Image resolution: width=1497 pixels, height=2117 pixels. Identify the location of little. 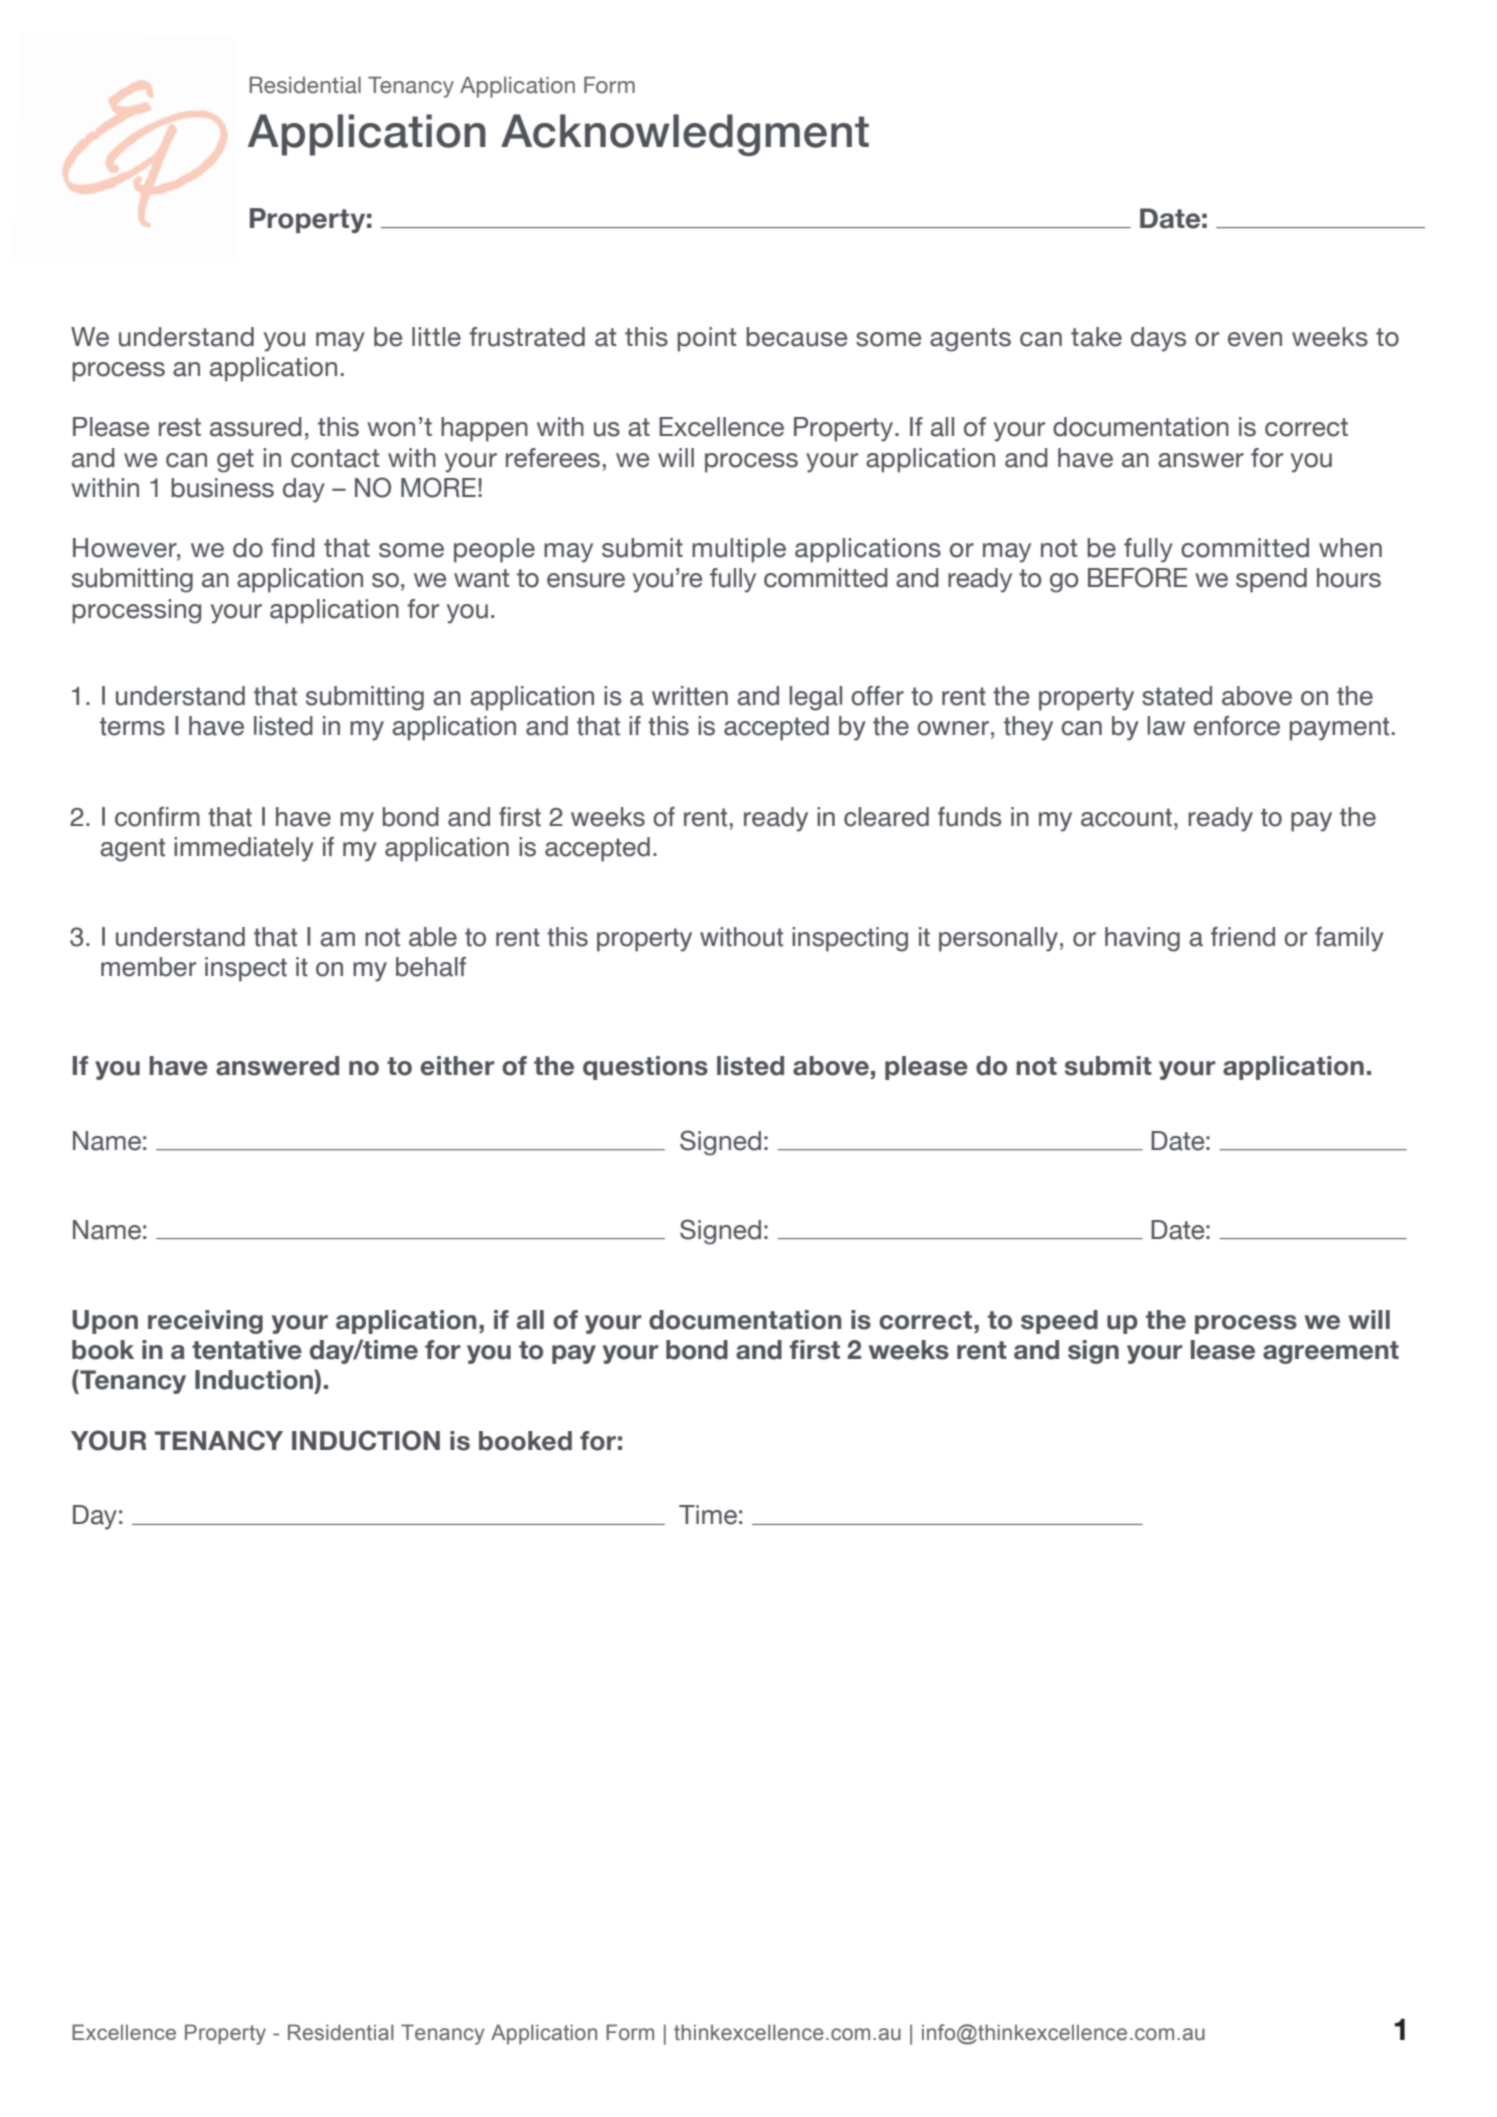
(436, 337).
